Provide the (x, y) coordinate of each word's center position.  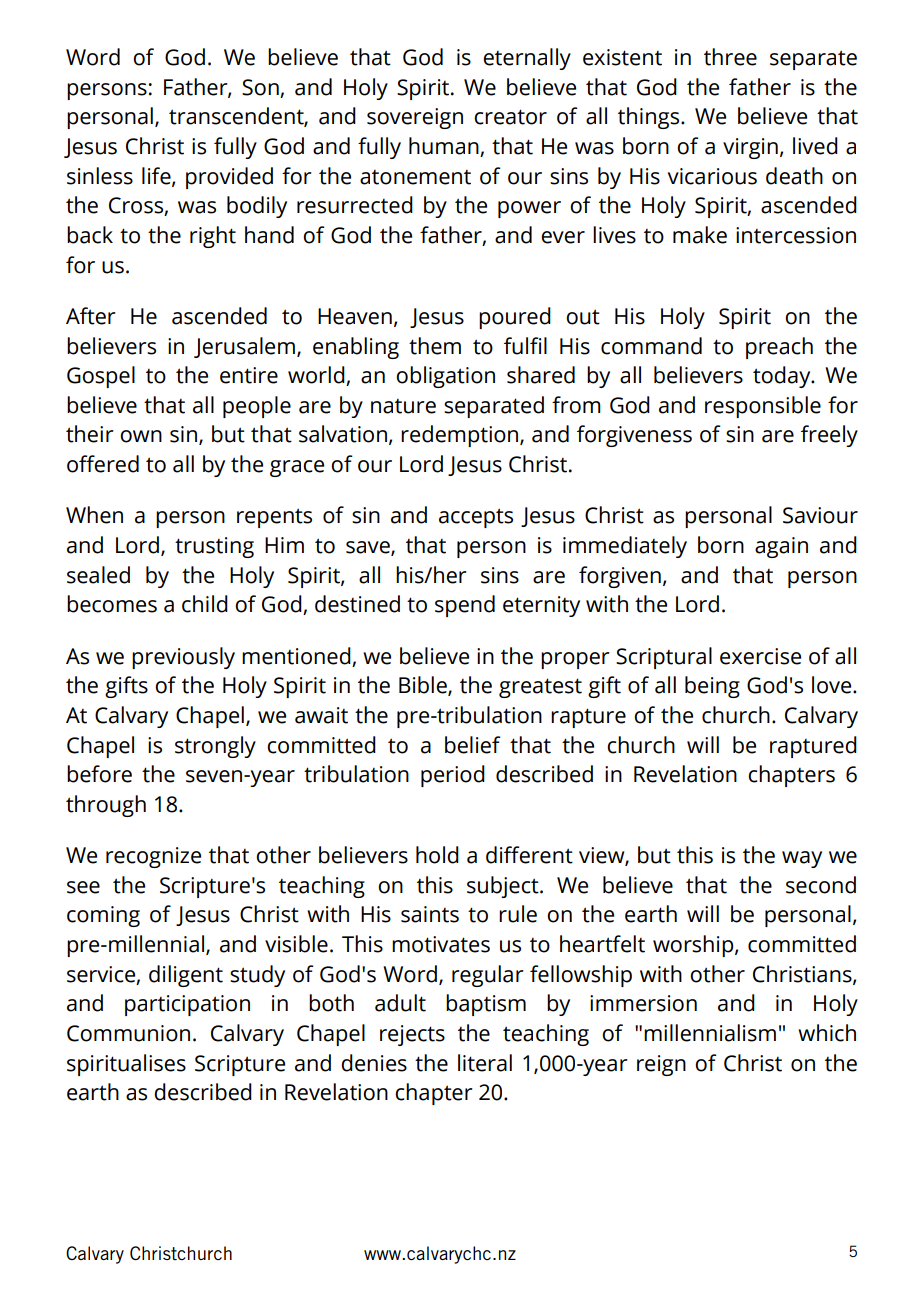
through (106, 806)
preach (779, 348)
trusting (214, 547)
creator (510, 117)
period (453, 776)
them (435, 346)
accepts (476, 518)
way (802, 859)
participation (187, 1005)
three (730, 57)
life (157, 176)
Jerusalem (244, 347)
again (781, 547)
